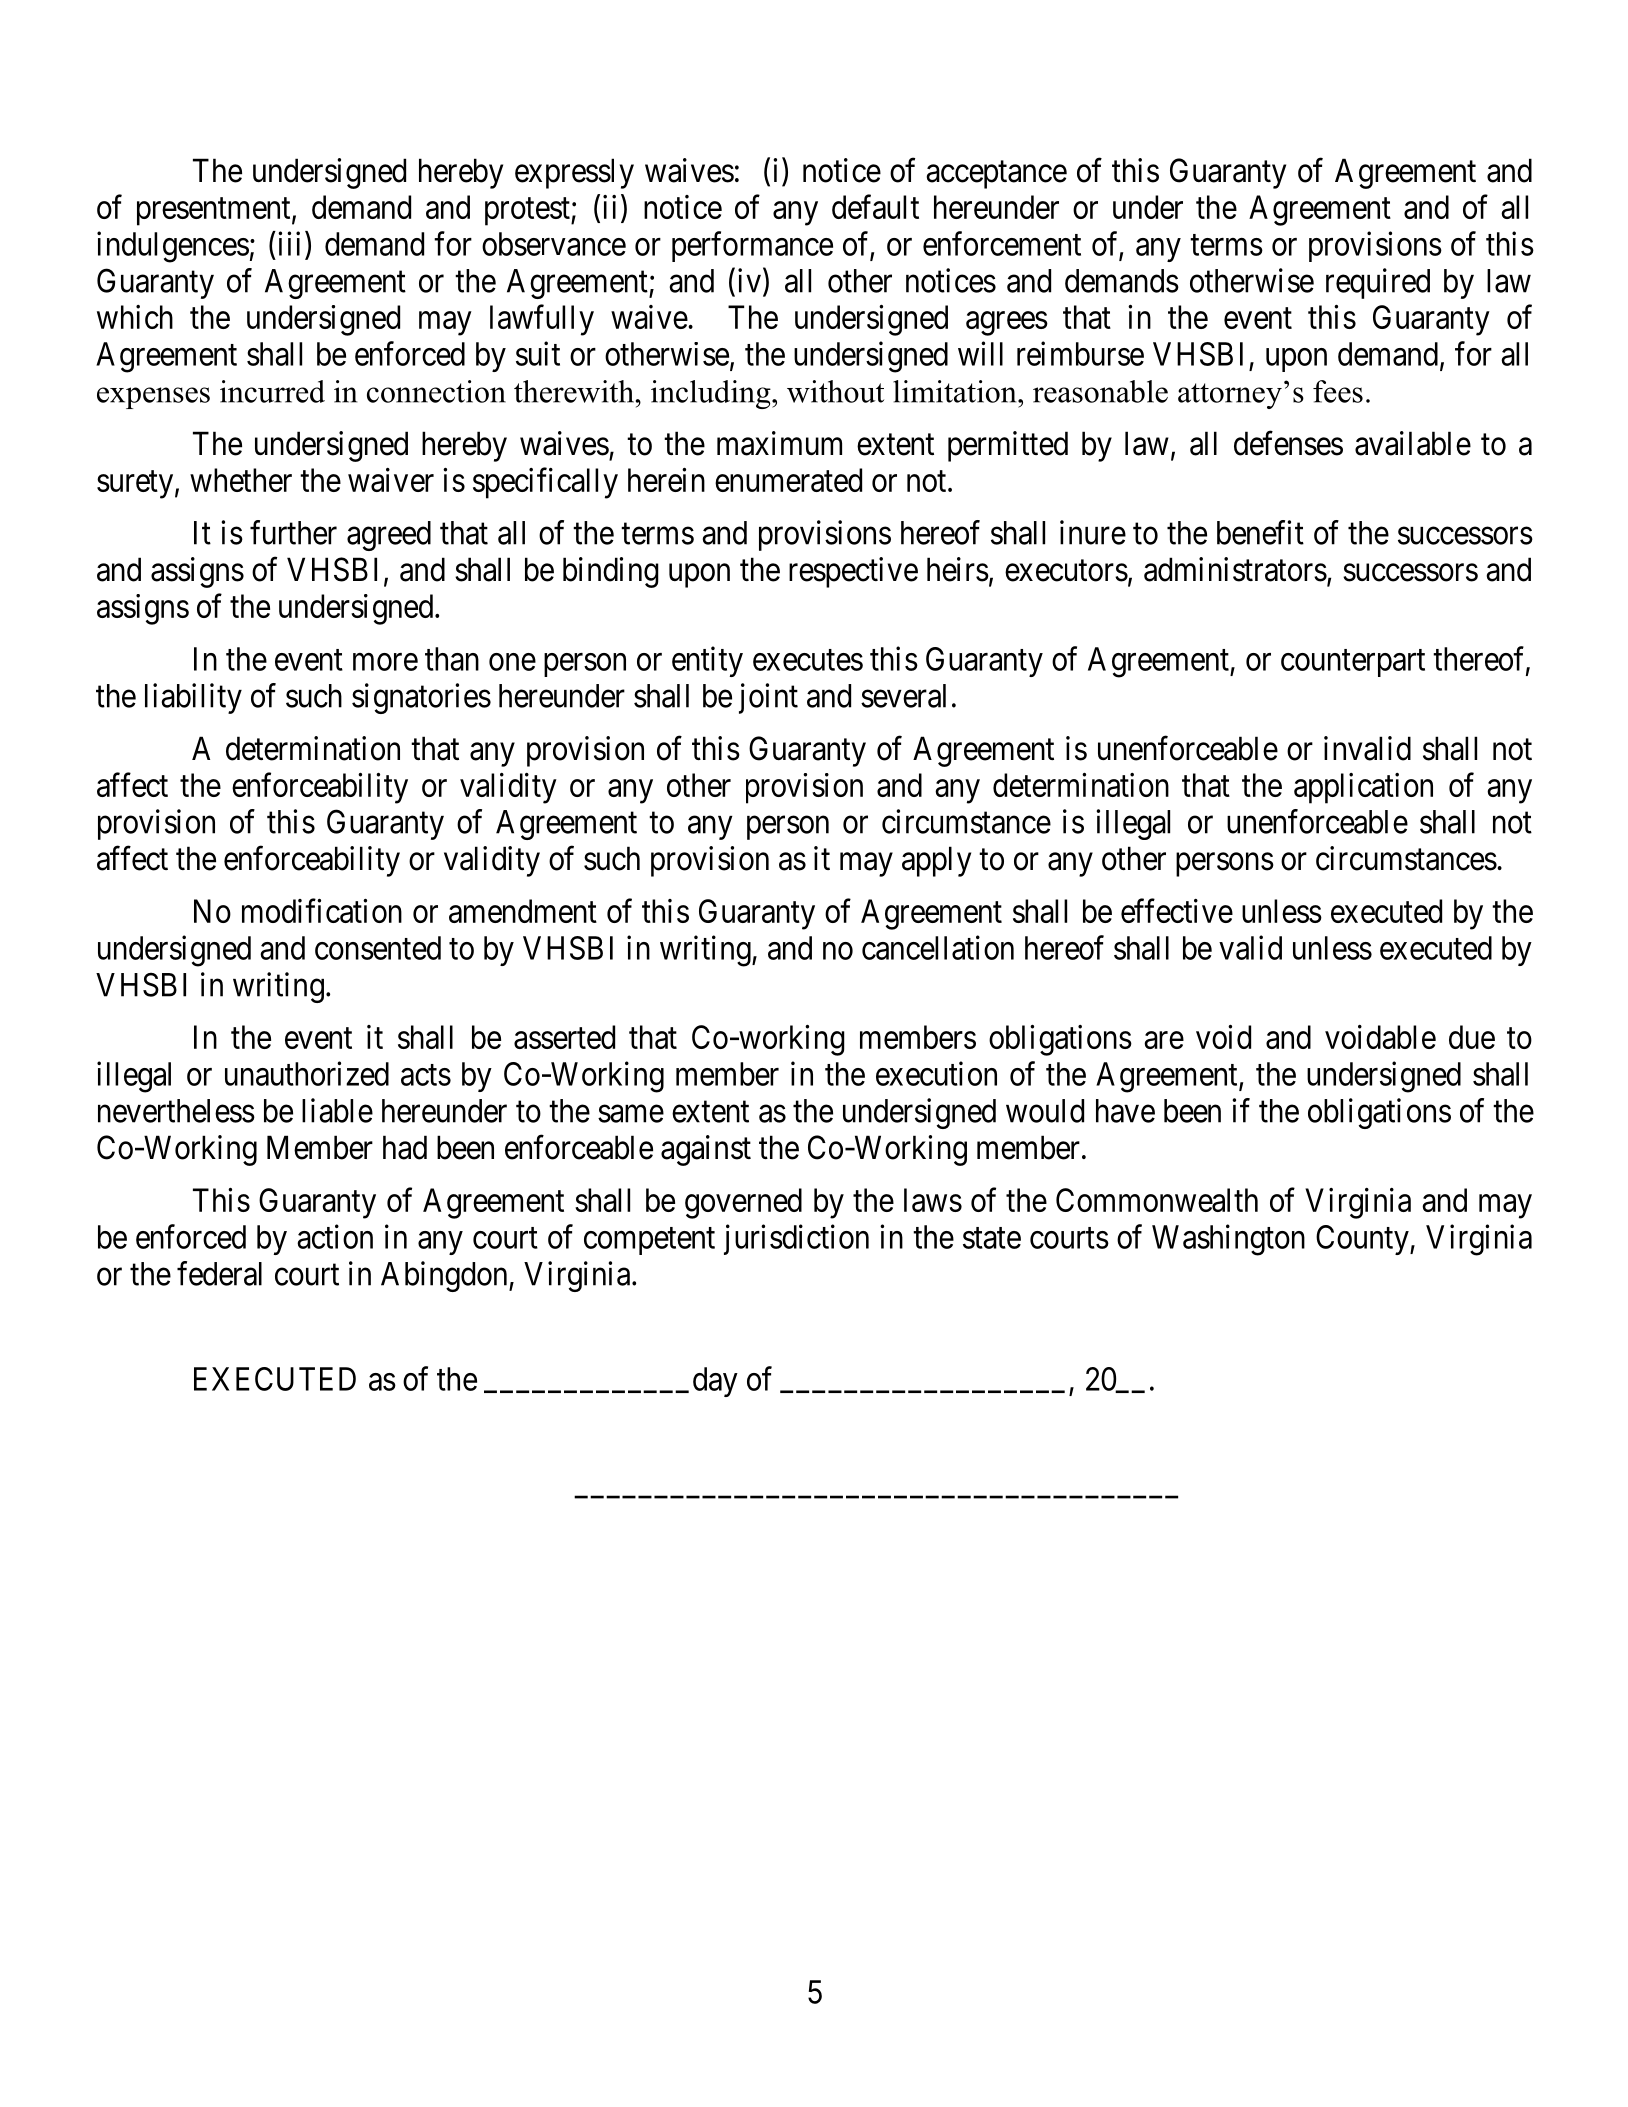  What do you see at coordinates (1353, 663) in the screenshot?
I see `counterpart` at bounding box center [1353, 663].
